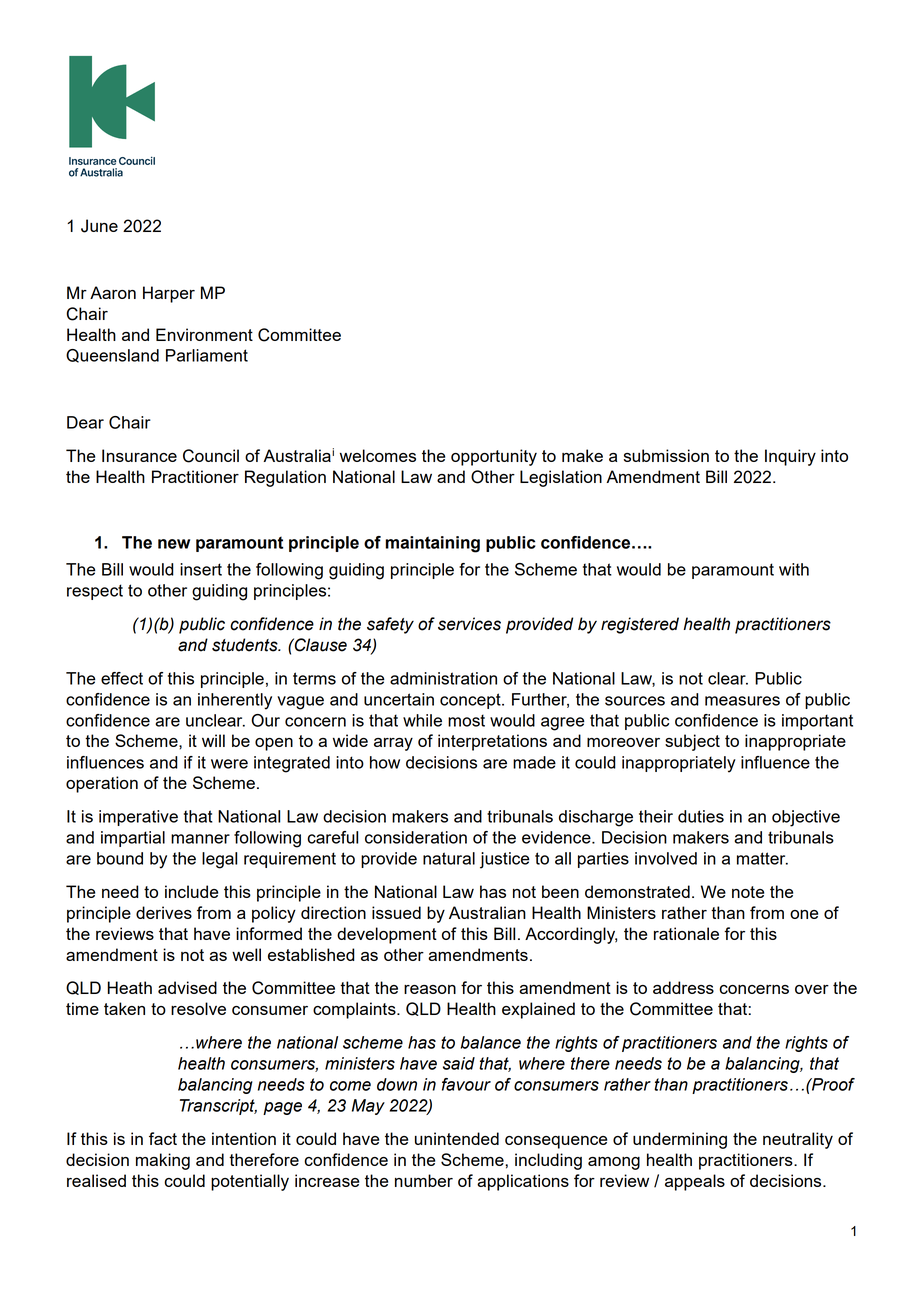 Image resolution: width=924 pixels, height=1308 pixels. I want to click on Harper, so click(169, 294).
